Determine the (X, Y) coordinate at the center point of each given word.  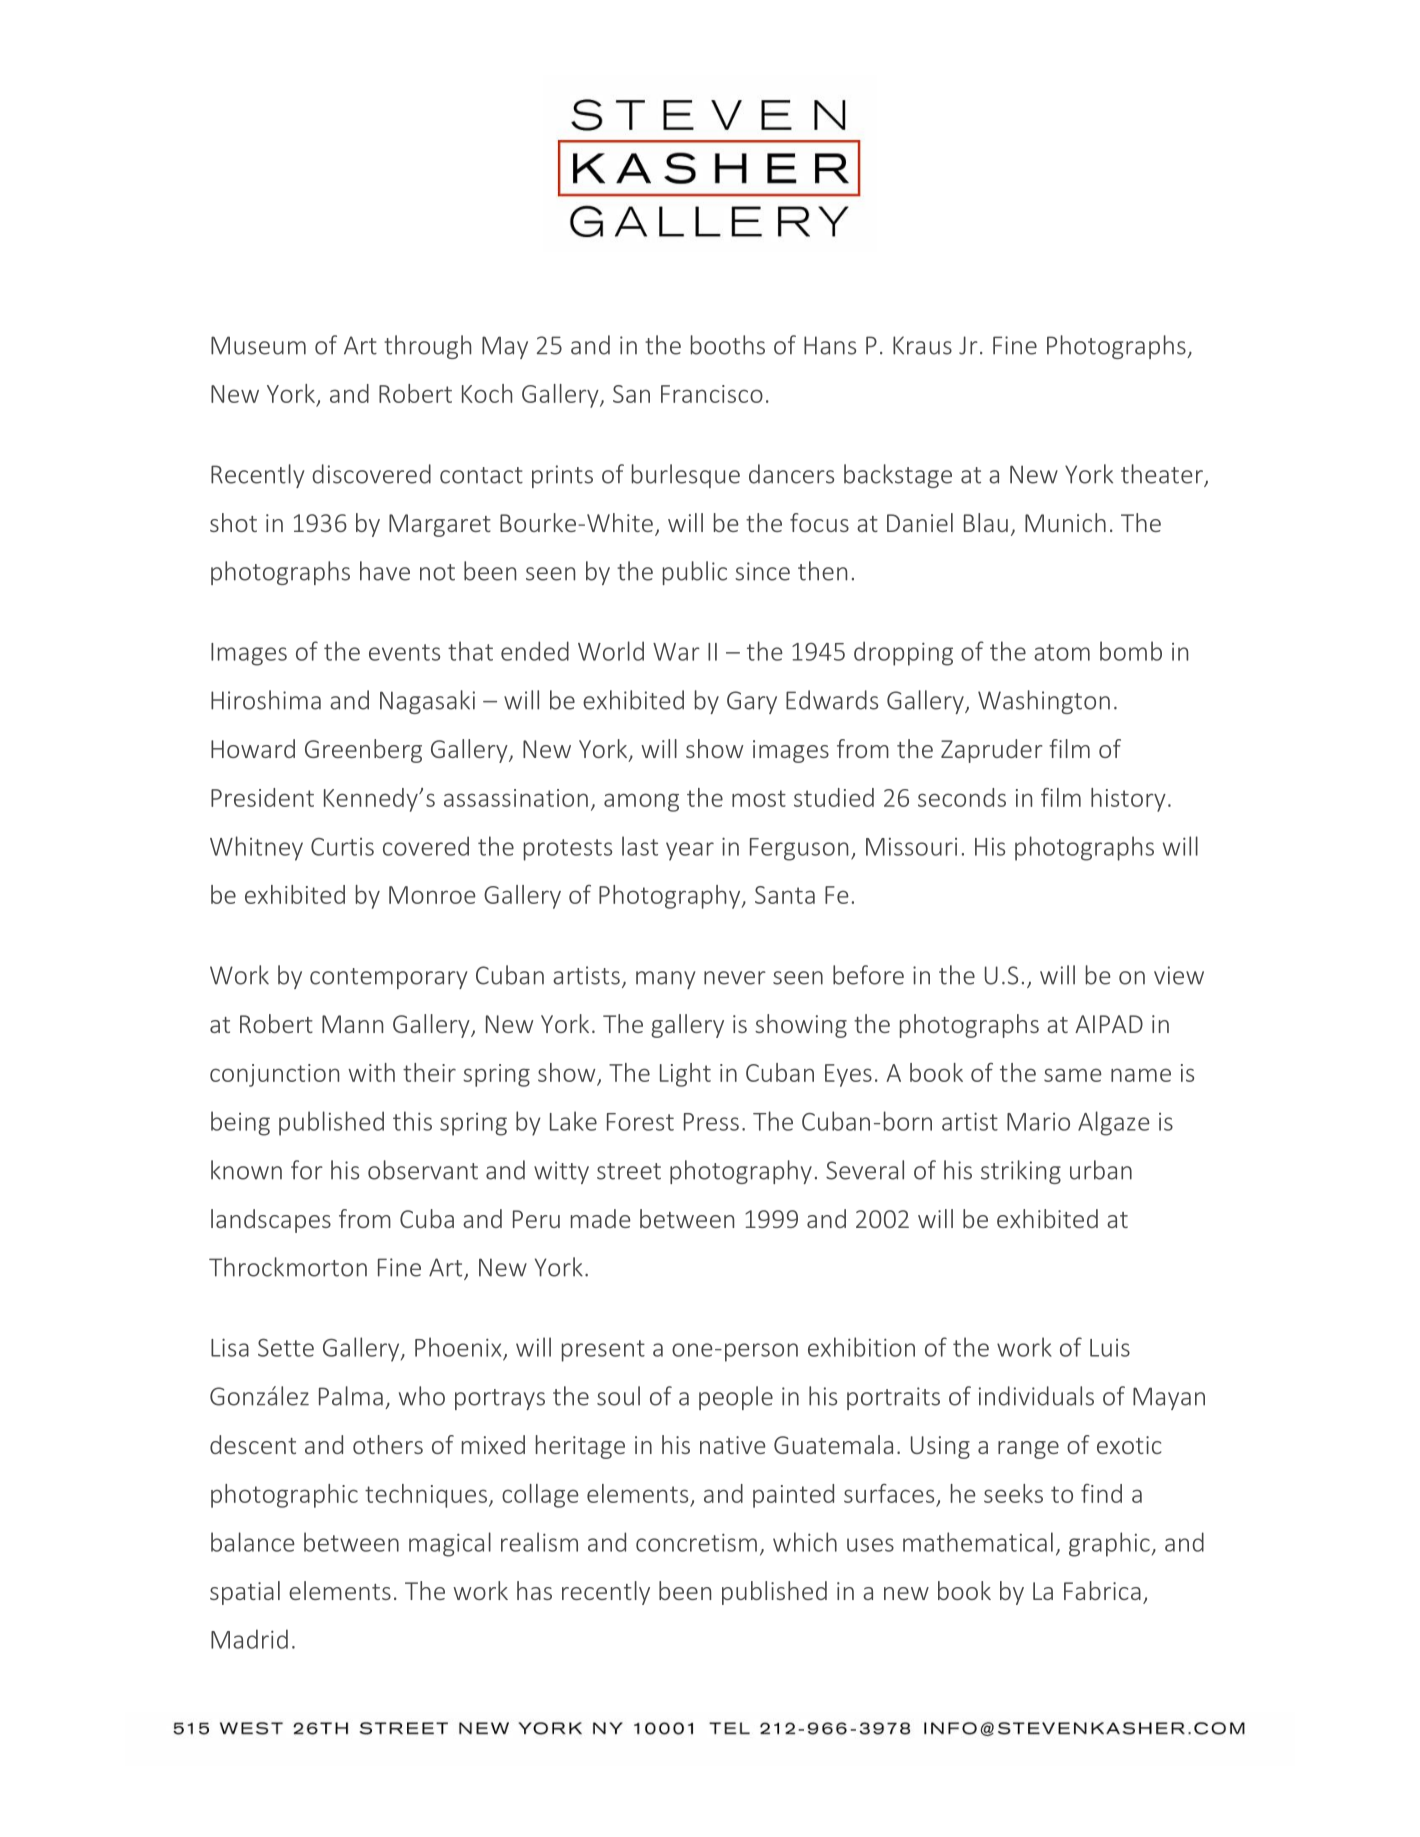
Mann (352, 1024)
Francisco (712, 394)
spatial (245, 1593)
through (427, 347)
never (735, 978)
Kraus (922, 345)
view (1179, 975)
